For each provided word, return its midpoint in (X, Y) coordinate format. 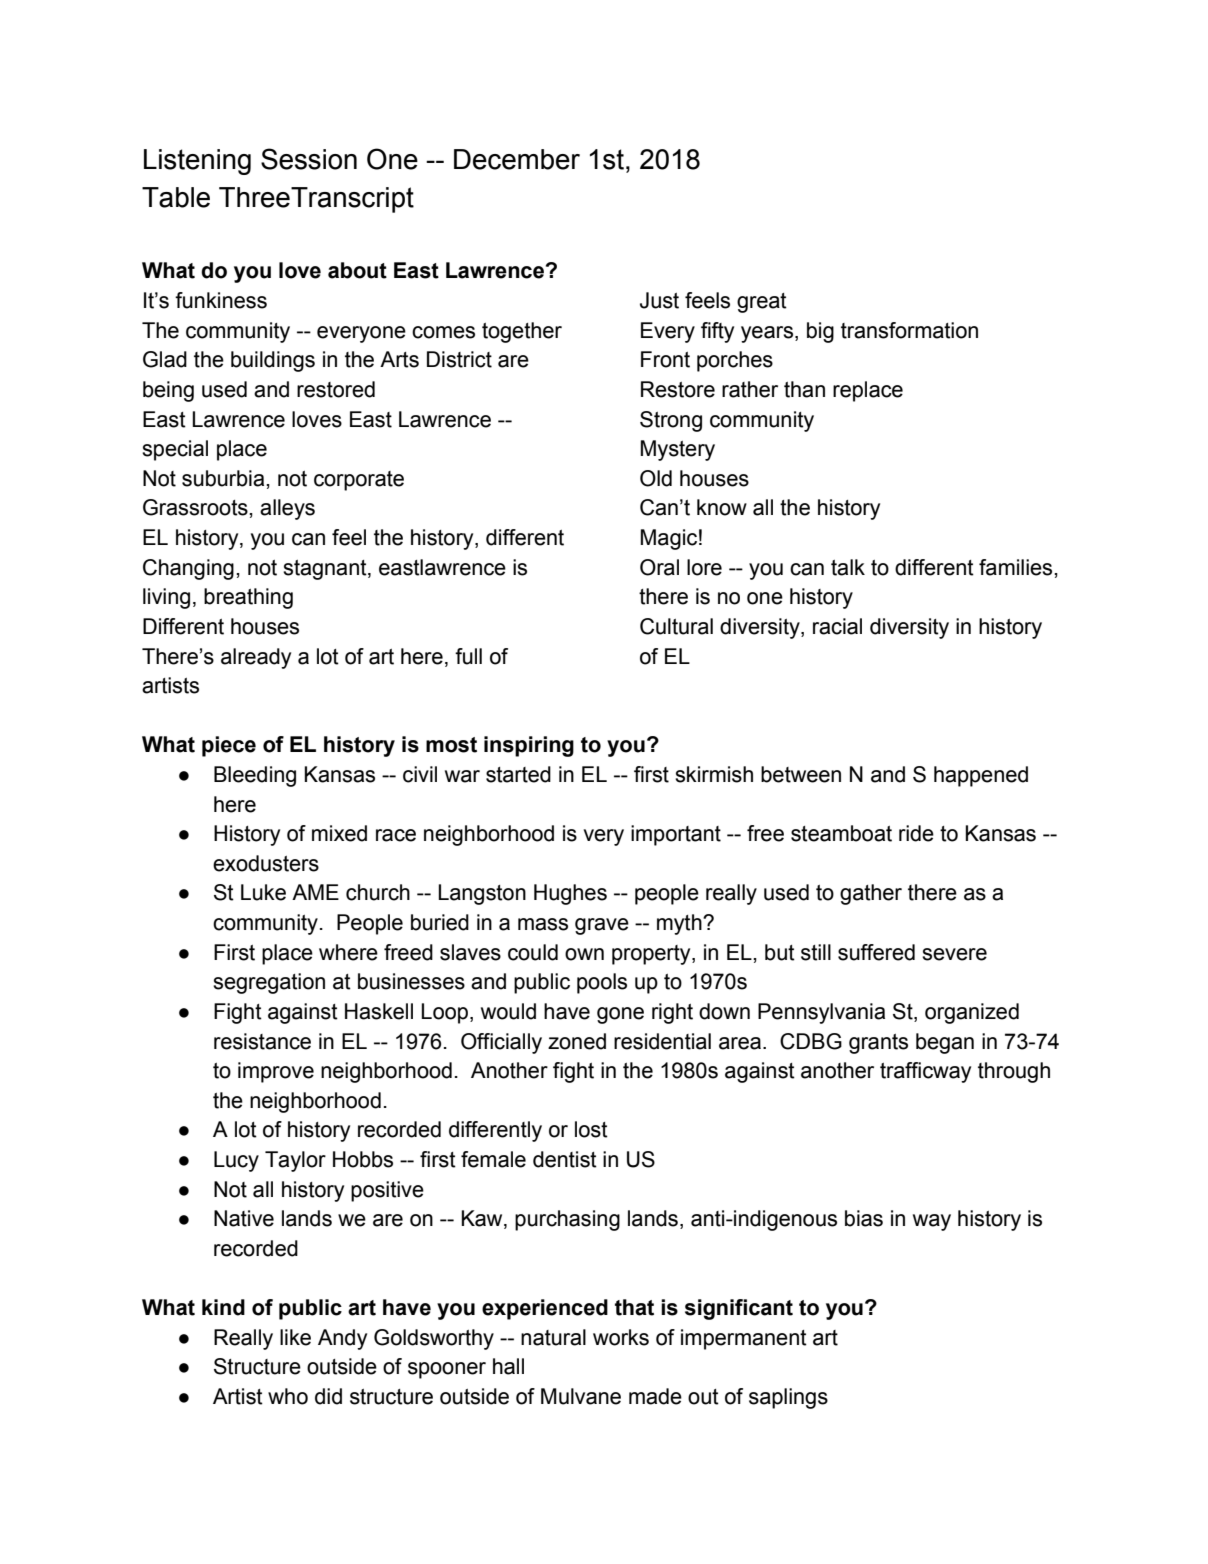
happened (981, 776)
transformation (909, 330)
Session (309, 159)
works (621, 1337)
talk (848, 567)
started (518, 774)
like (295, 1337)
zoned (577, 1041)
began (945, 1043)
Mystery (678, 450)
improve (276, 1072)
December (517, 159)
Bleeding (255, 776)
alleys (287, 509)
